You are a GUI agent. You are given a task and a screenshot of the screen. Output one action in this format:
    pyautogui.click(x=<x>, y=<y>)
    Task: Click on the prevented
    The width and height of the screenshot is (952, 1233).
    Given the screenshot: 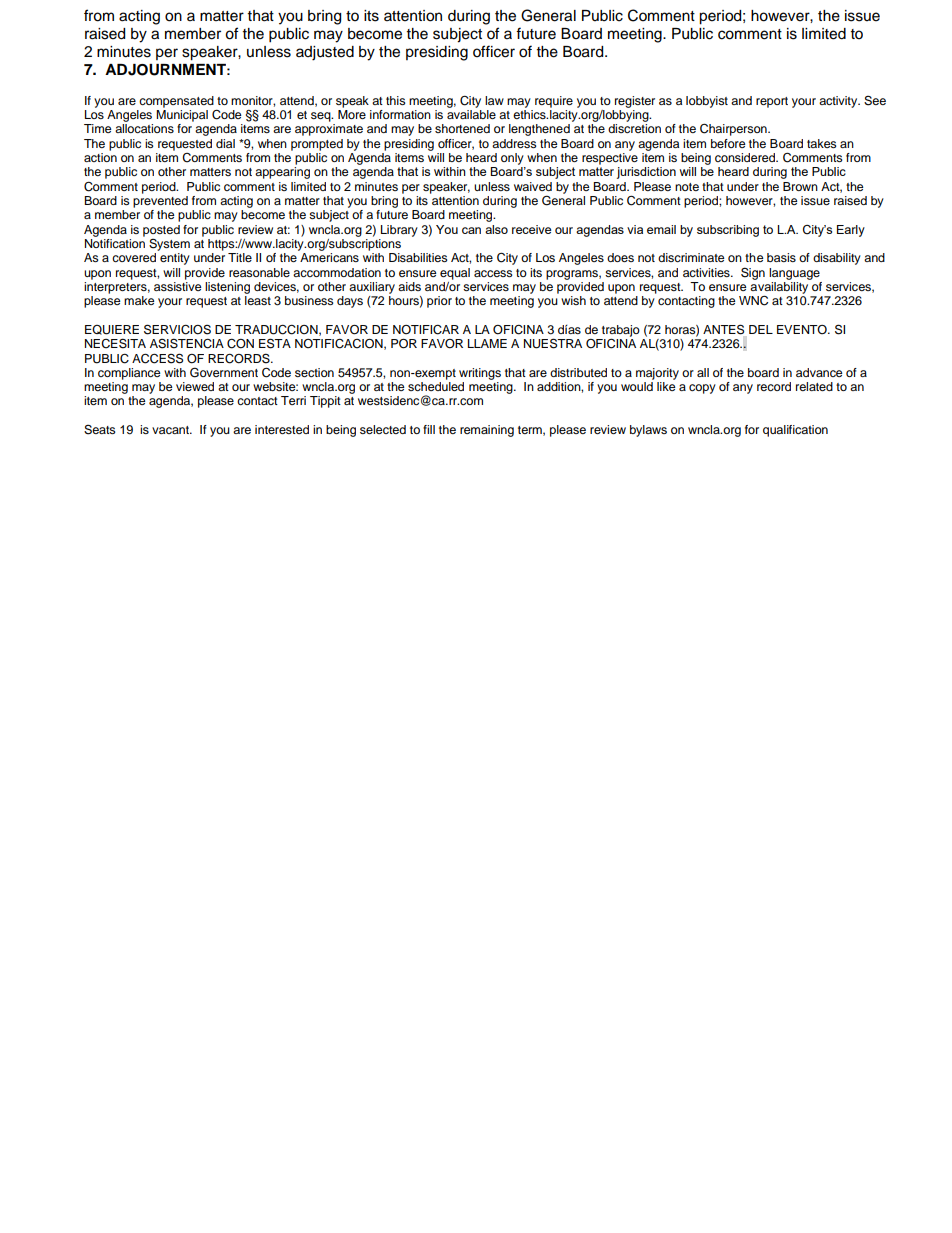 What is the action you would take?
    pyautogui.click(x=160, y=202)
